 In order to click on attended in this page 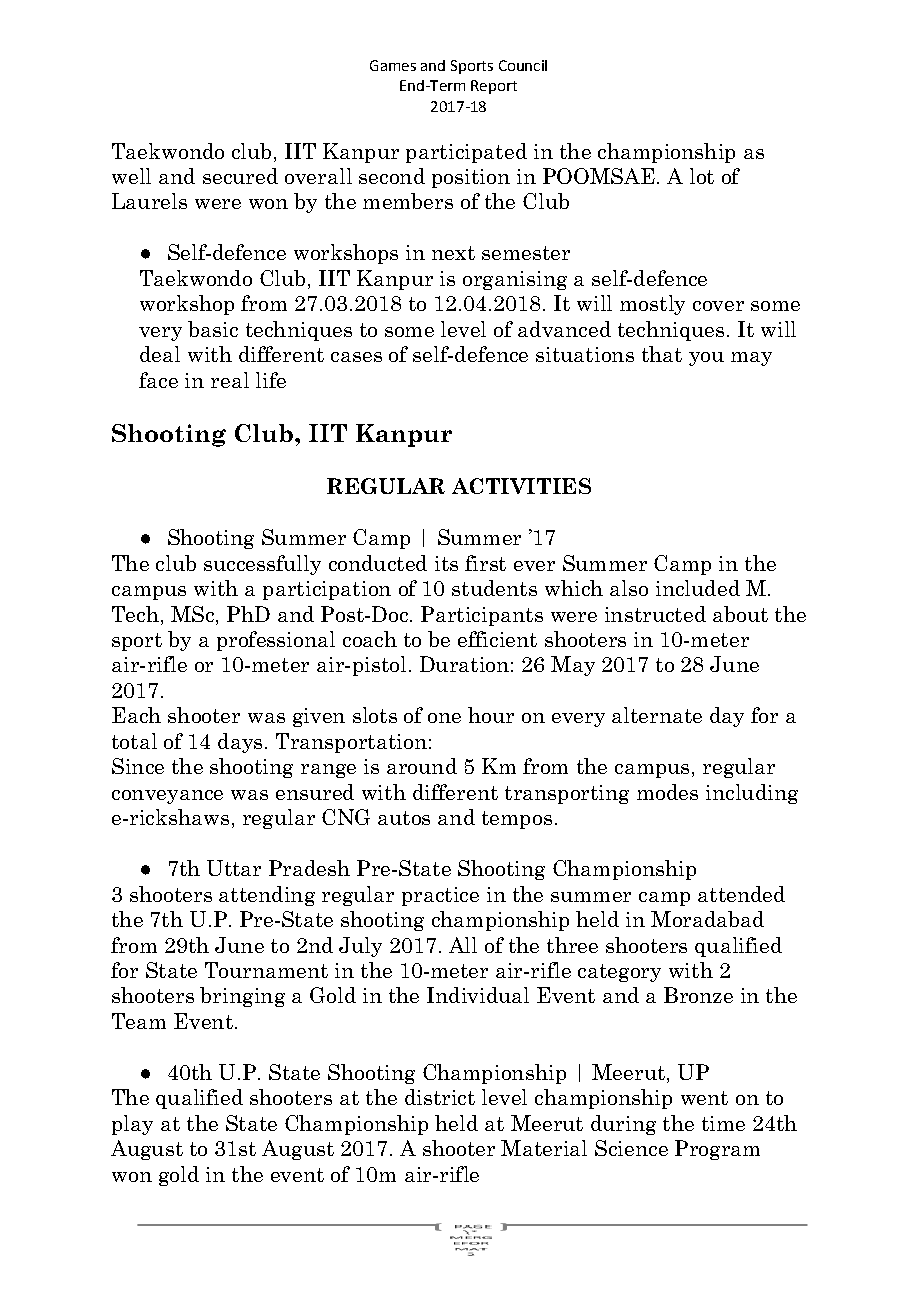, I will do `click(741, 894)`.
